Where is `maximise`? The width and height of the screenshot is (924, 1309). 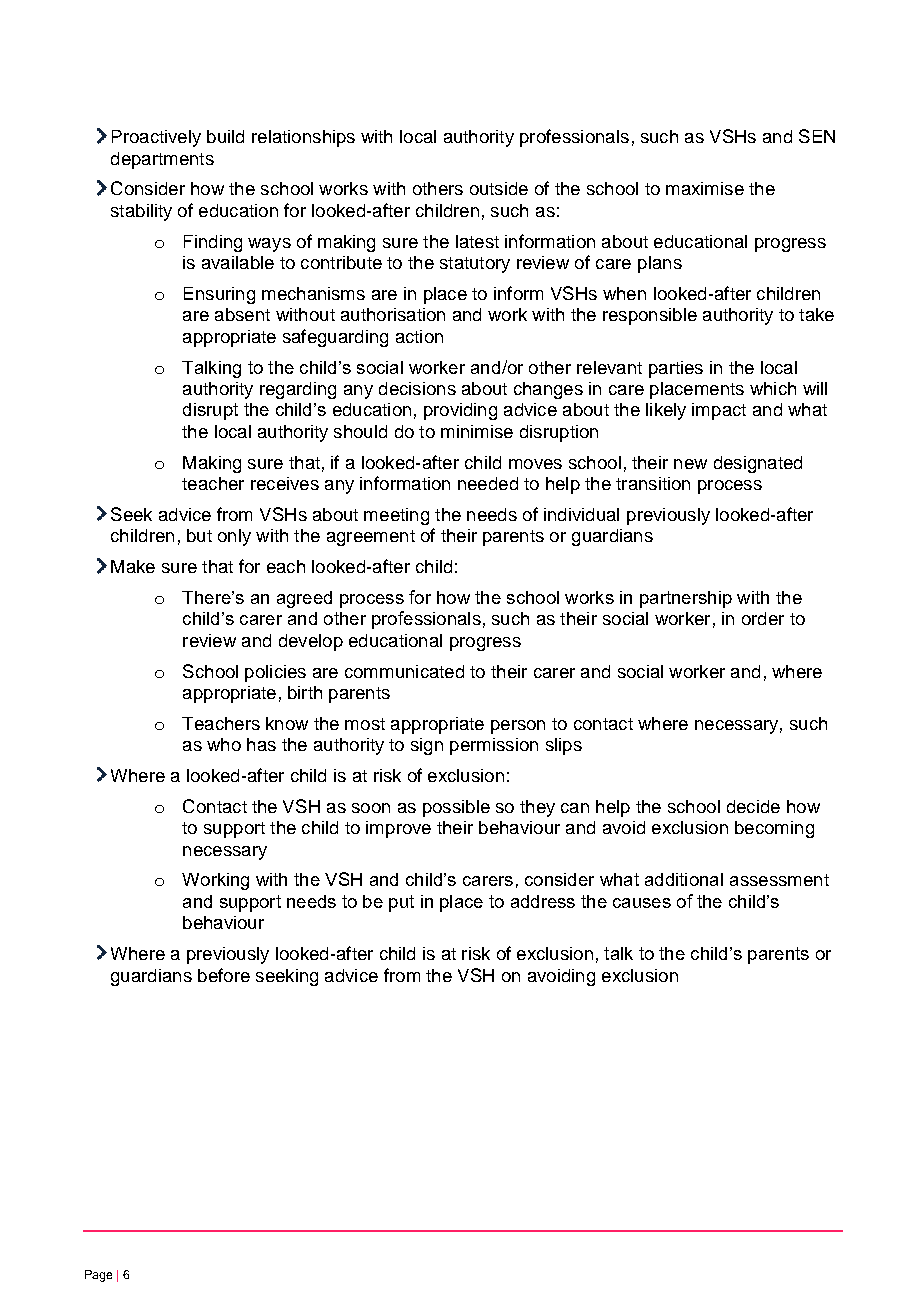 maximise is located at coordinates (705, 188).
